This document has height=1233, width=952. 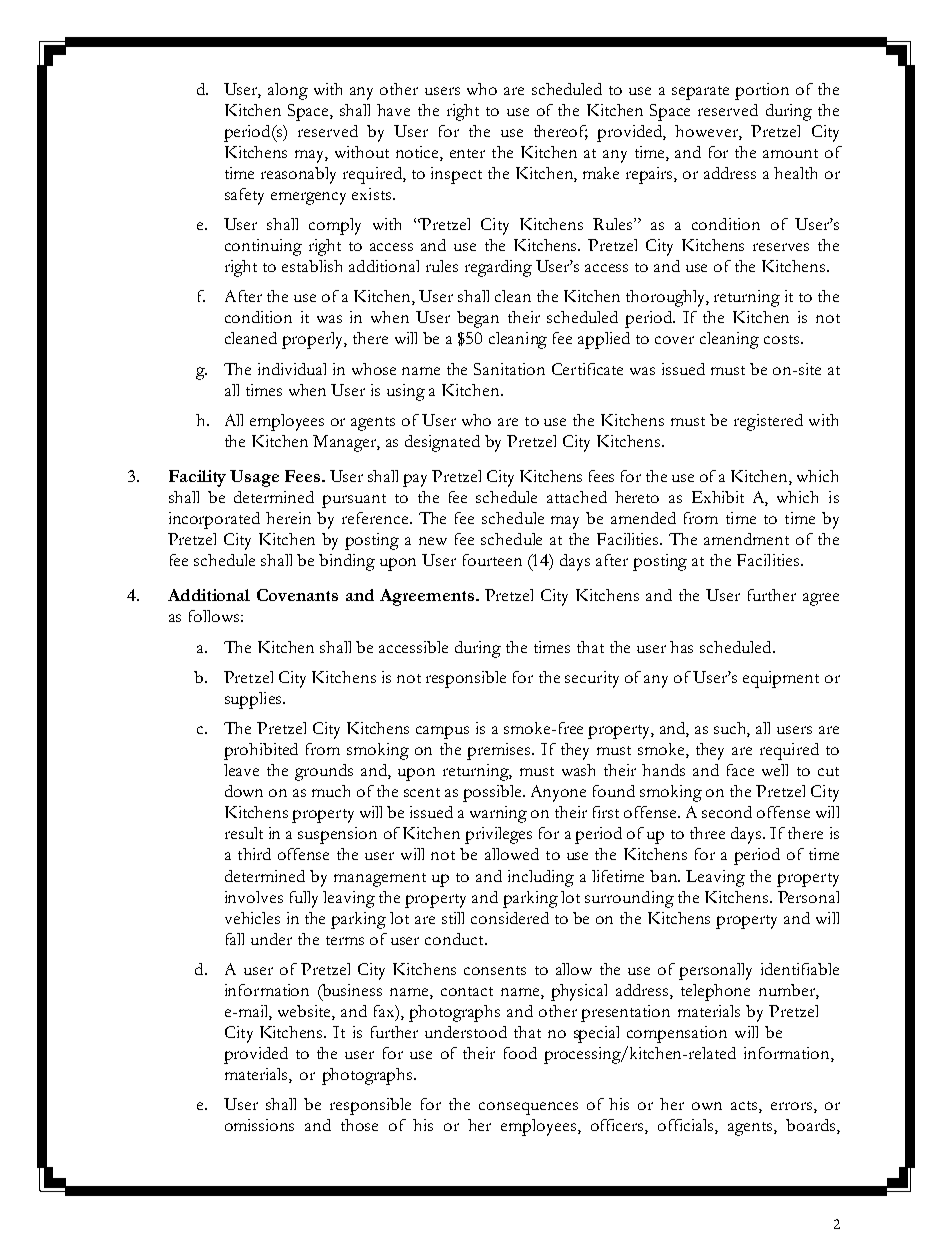 I want to click on along, so click(x=288, y=91).
